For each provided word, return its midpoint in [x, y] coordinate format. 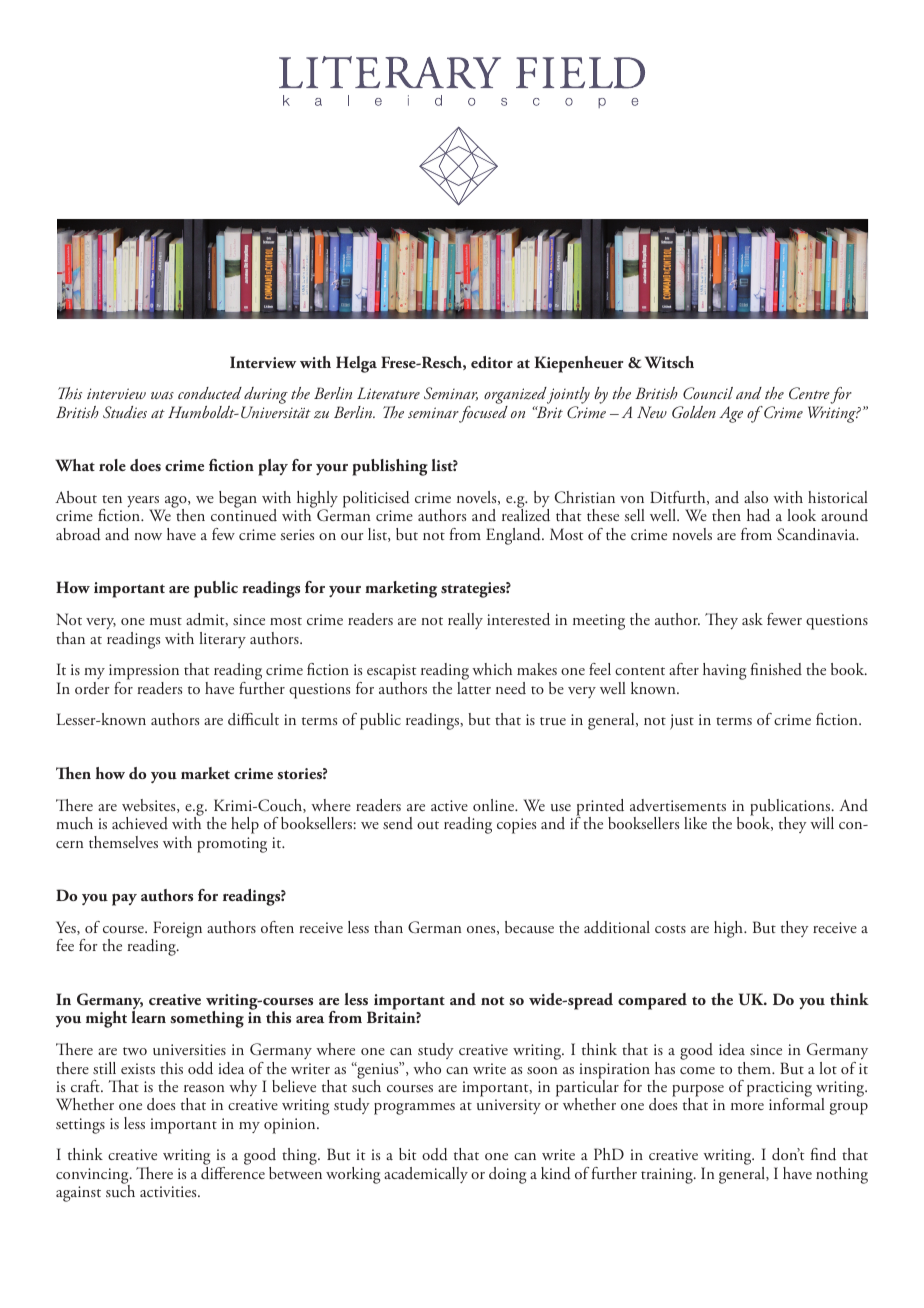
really [465, 621]
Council [708, 393]
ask [752, 619]
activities [169, 1191]
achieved [140, 823]
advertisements [678, 805]
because [529, 927]
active [449, 805]
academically [426, 1175]
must [166, 621]
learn [148, 1017]
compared [652, 1001]
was [162, 395]
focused [483, 413]
